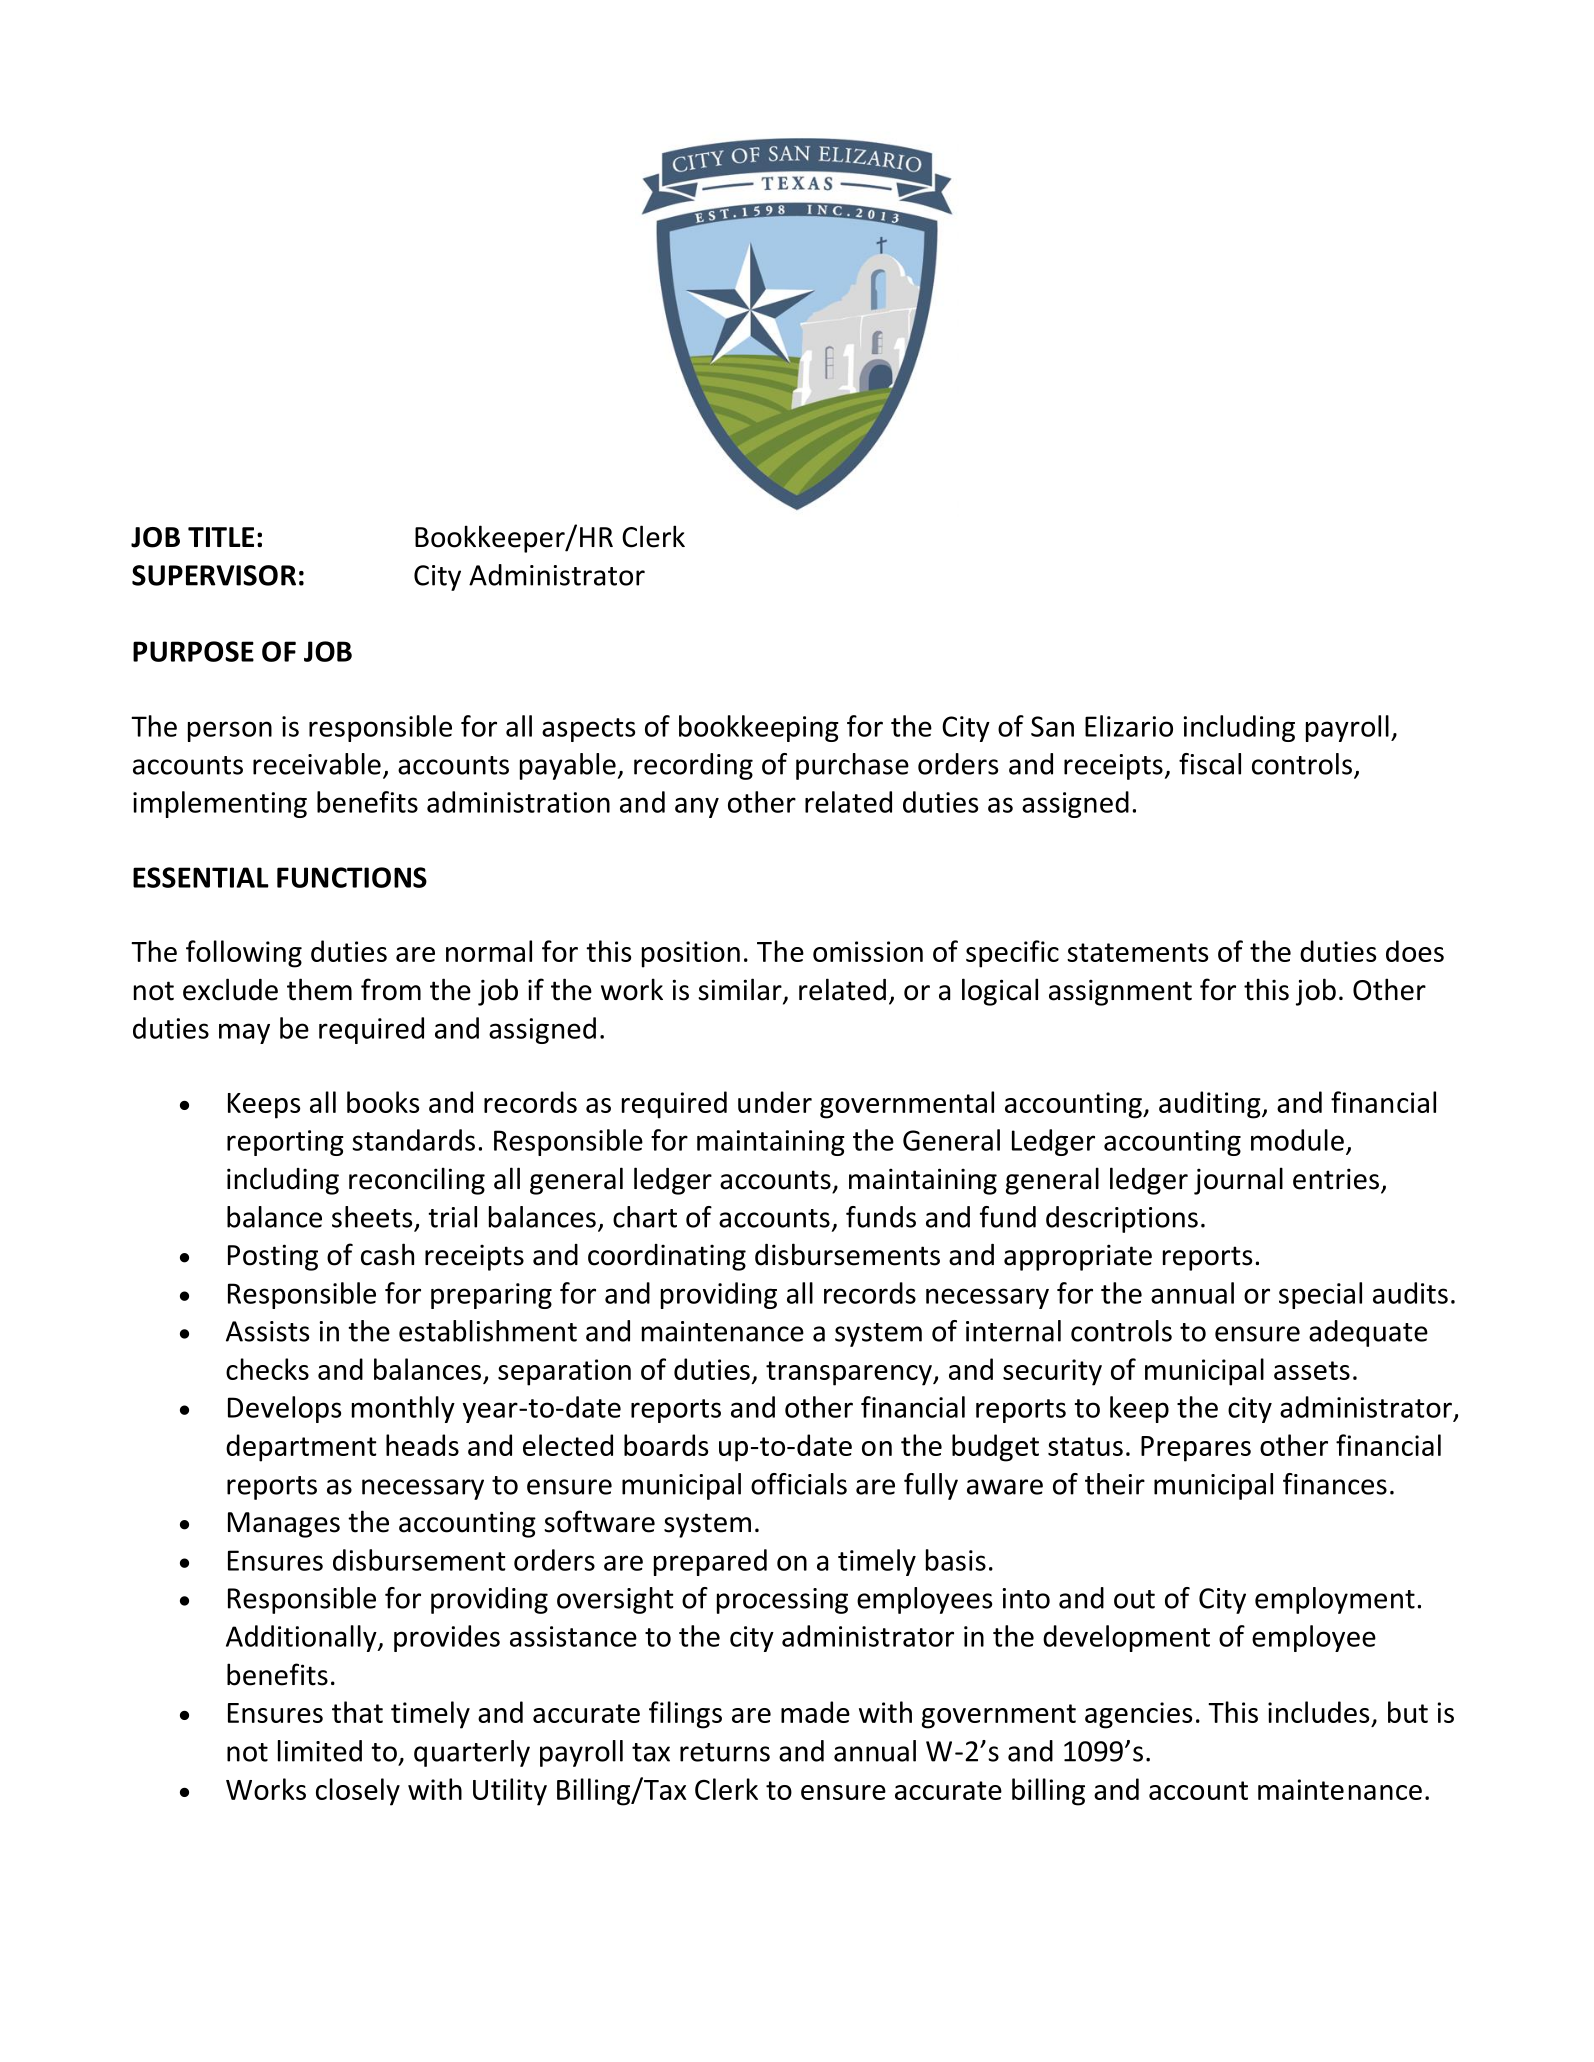 The height and width of the screenshot is (2062, 1594). What do you see at coordinates (588, 730) in the screenshot?
I see `aspects` at bounding box center [588, 730].
